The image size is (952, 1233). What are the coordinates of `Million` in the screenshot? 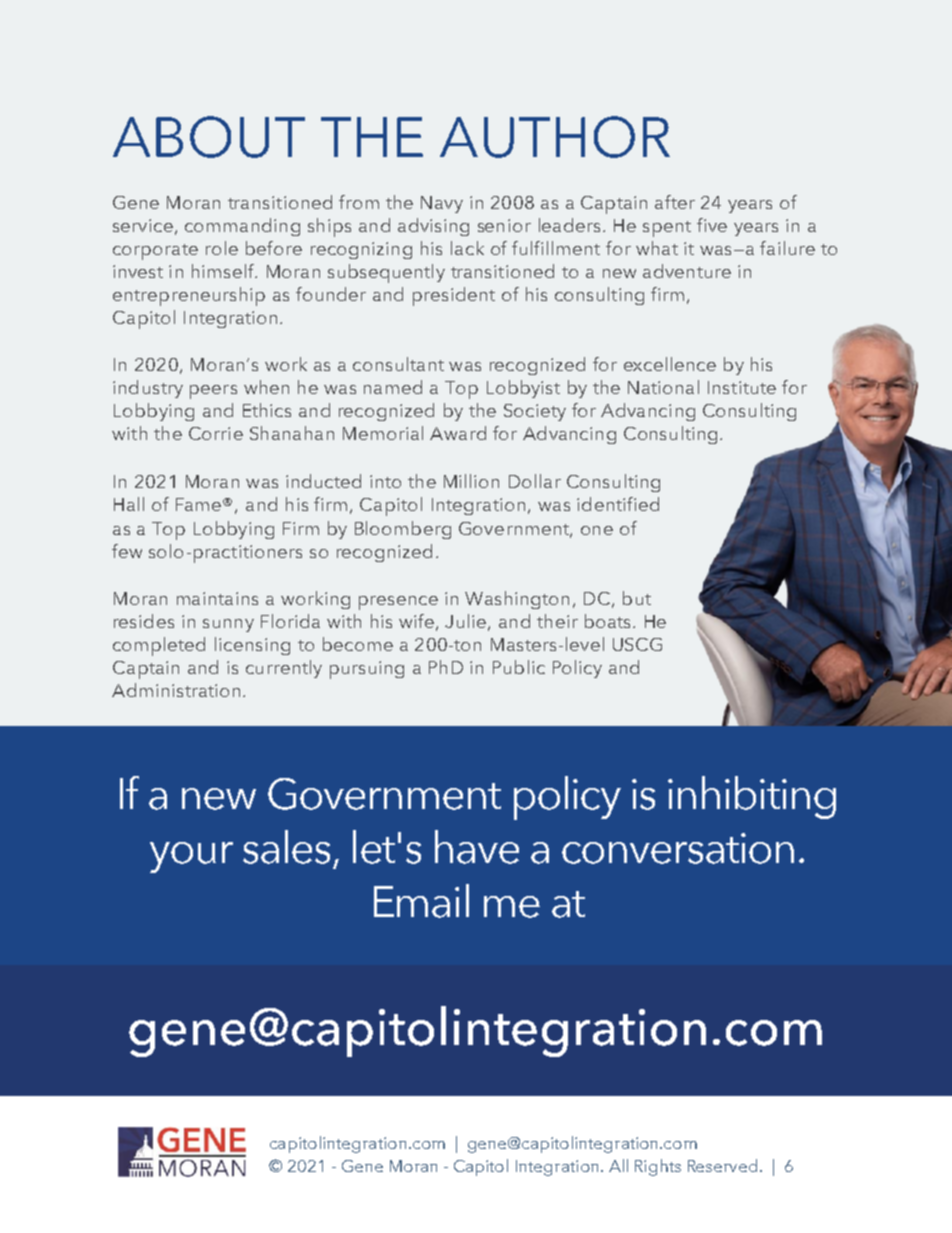 It's located at (471, 481).
